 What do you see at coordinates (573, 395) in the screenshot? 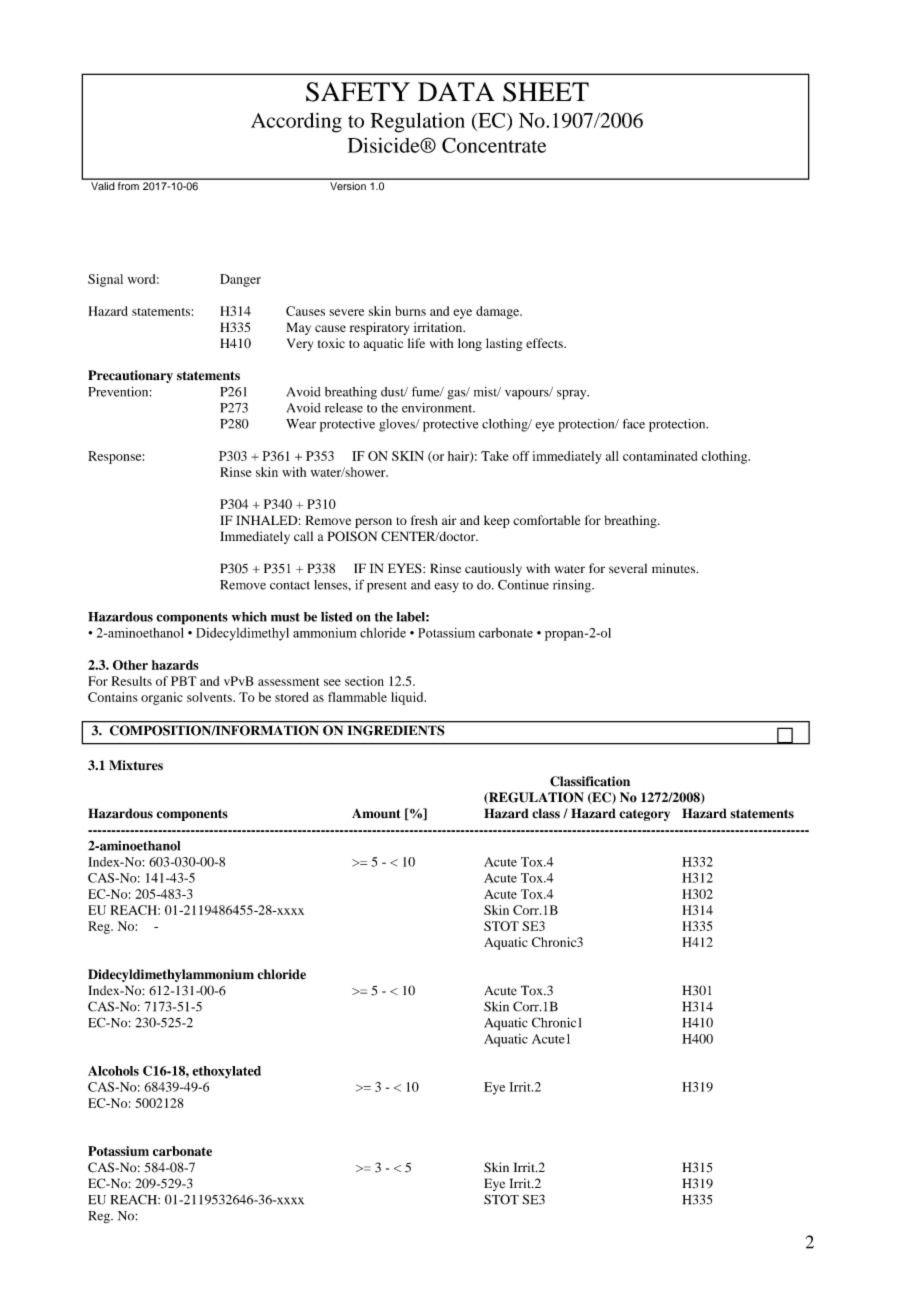
I see `spray` at bounding box center [573, 395].
